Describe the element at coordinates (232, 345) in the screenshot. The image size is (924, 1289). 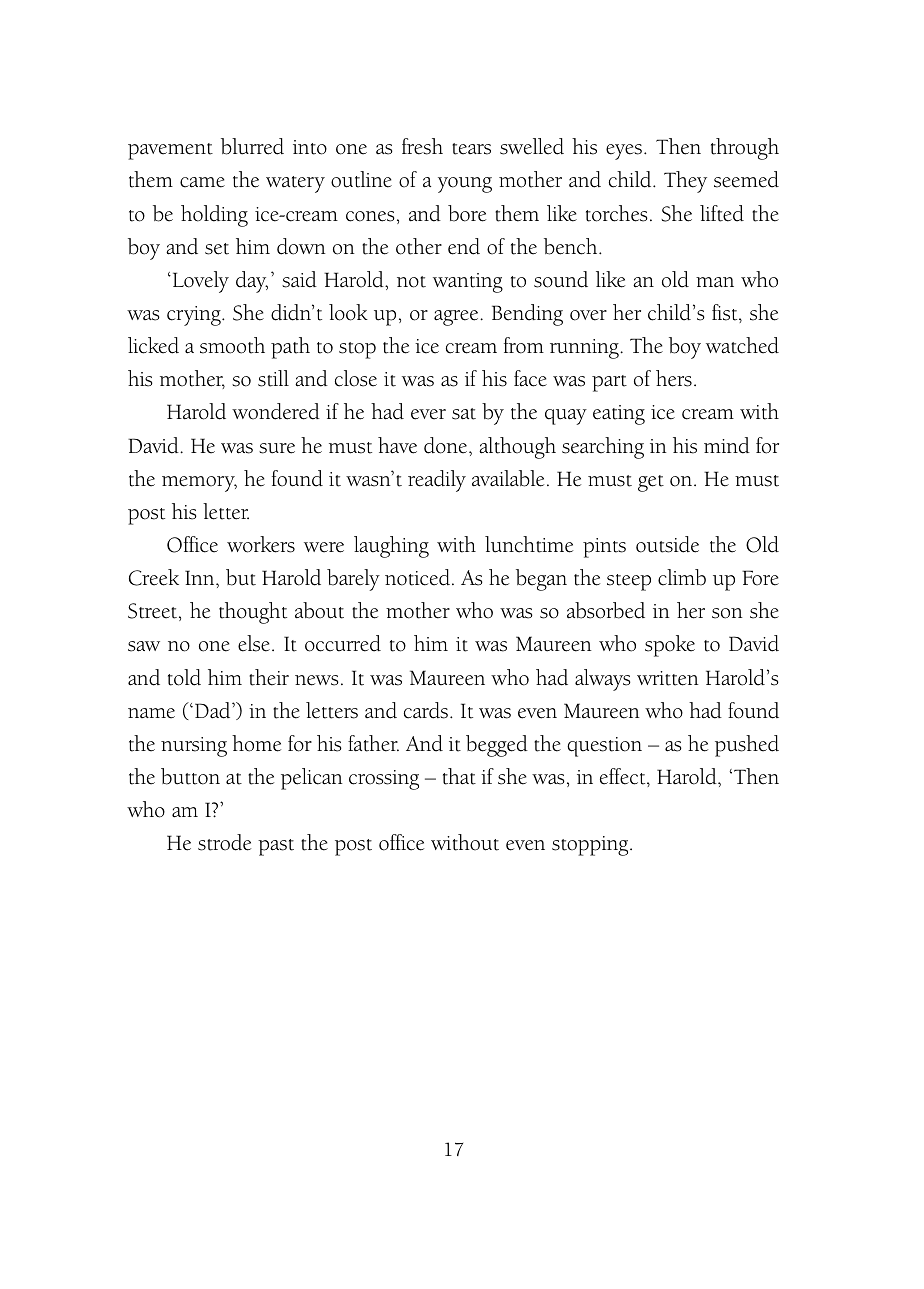
I see `smooth` at that location.
